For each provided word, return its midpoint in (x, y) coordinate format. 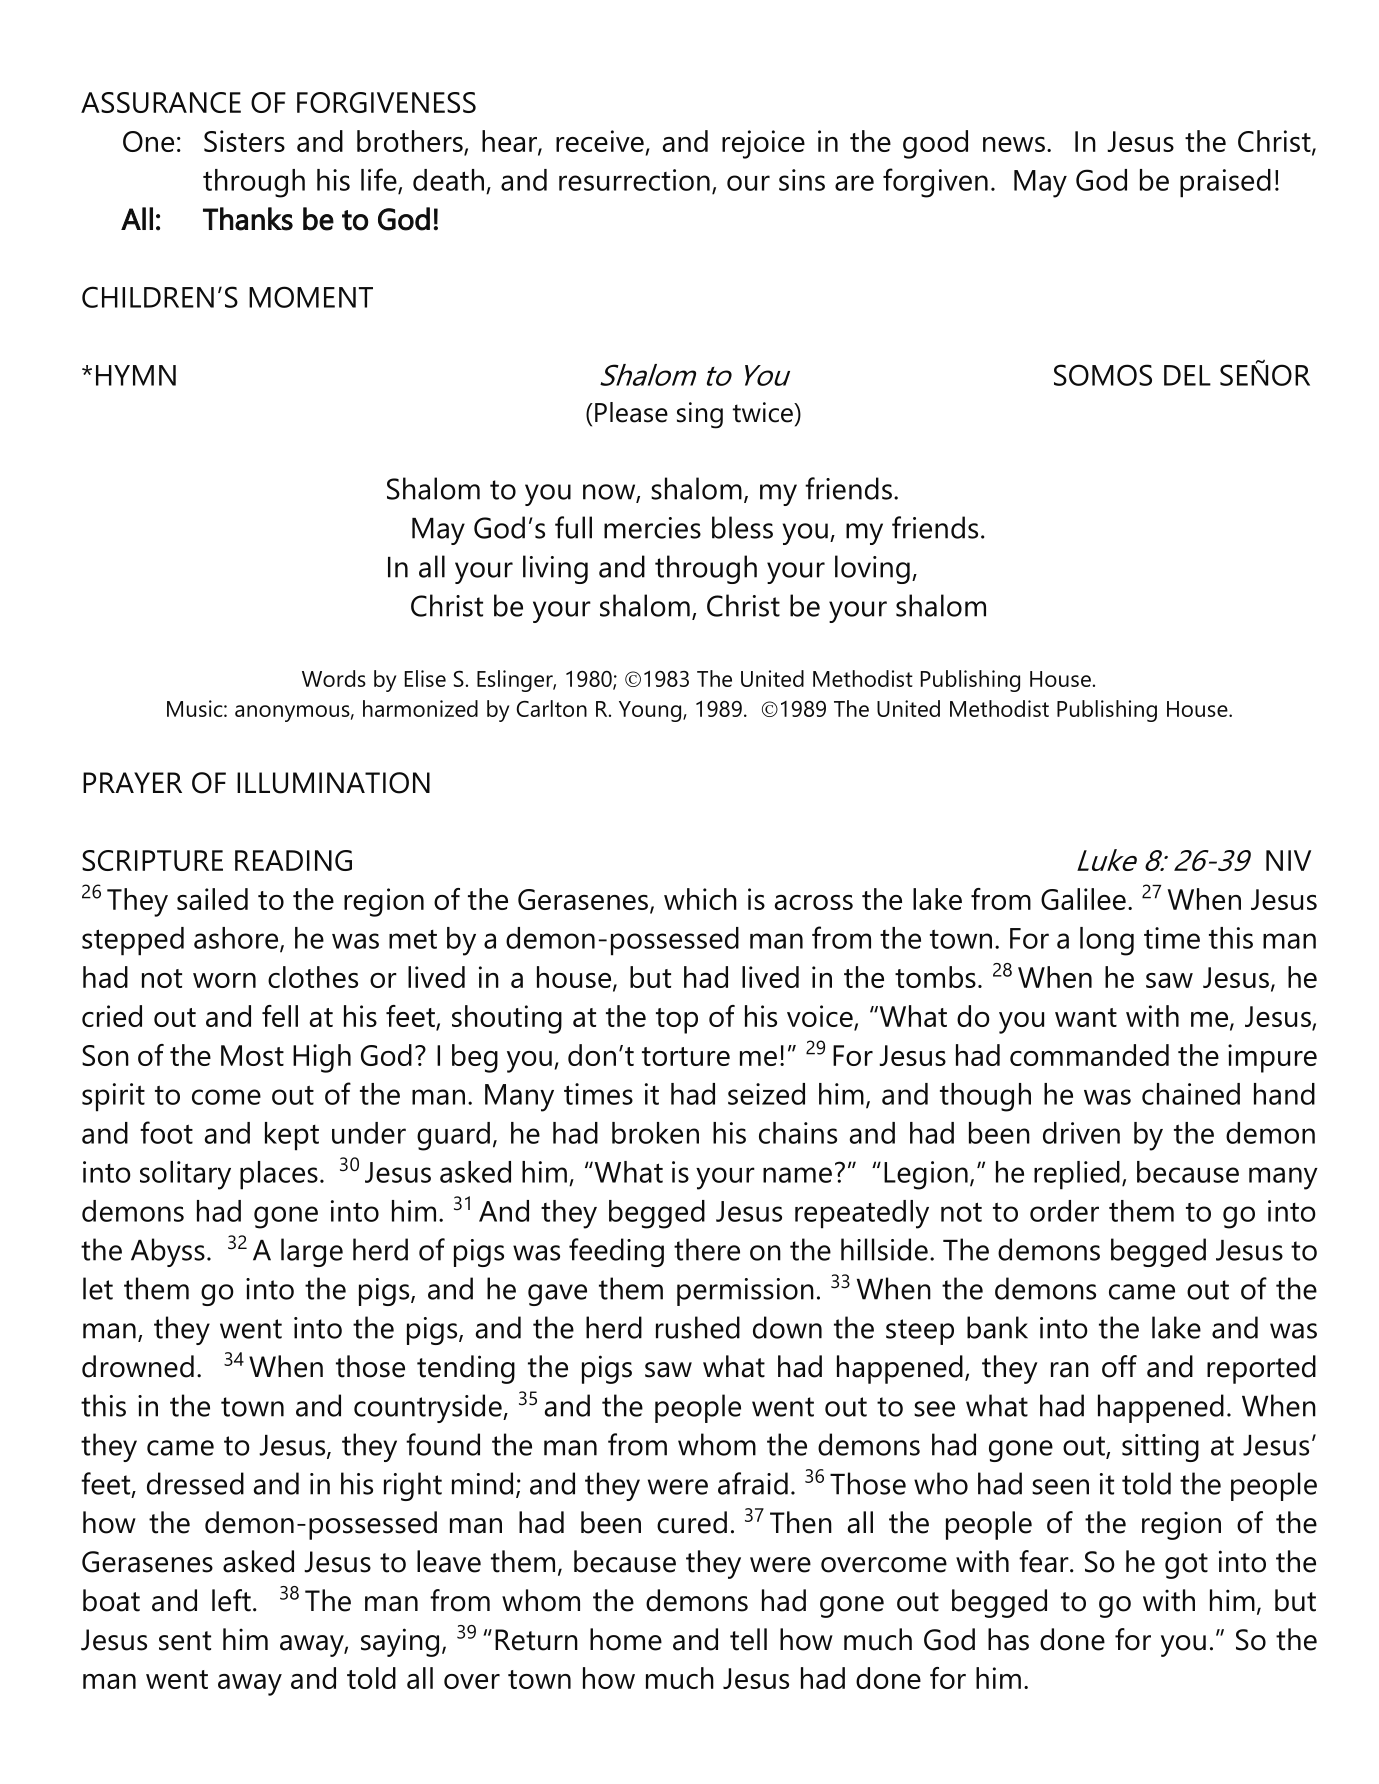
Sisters (244, 141)
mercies (652, 528)
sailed (212, 899)
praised (1225, 183)
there (707, 1249)
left (231, 1600)
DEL (1187, 375)
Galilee (1083, 899)
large (312, 1252)
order (1064, 1211)
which (700, 899)
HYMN (136, 375)
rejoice (763, 144)
